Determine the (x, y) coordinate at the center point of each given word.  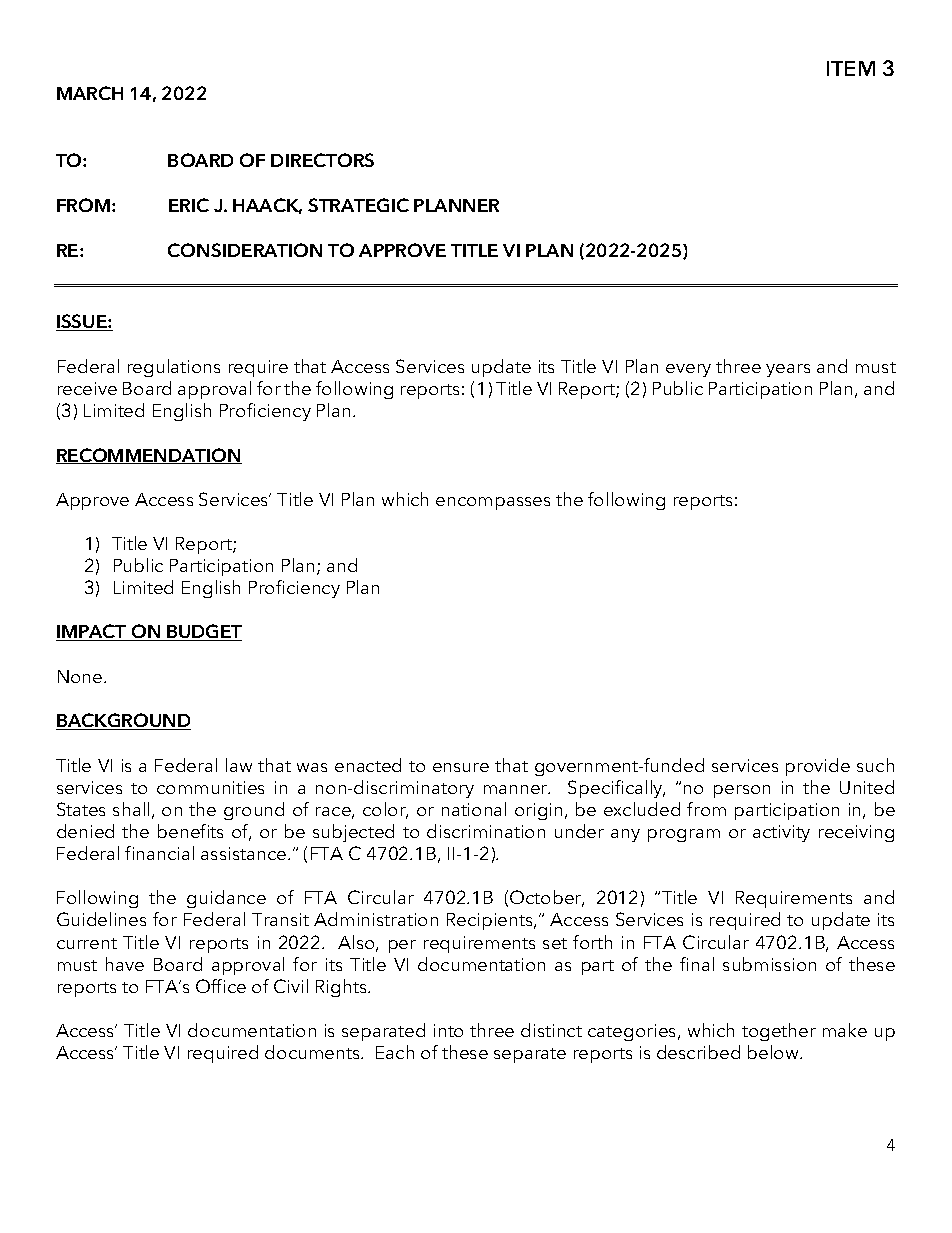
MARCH (90, 93)
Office (221, 986)
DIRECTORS (322, 160)
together (779, 1032)
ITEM (851, 68)
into (448, 1030)
